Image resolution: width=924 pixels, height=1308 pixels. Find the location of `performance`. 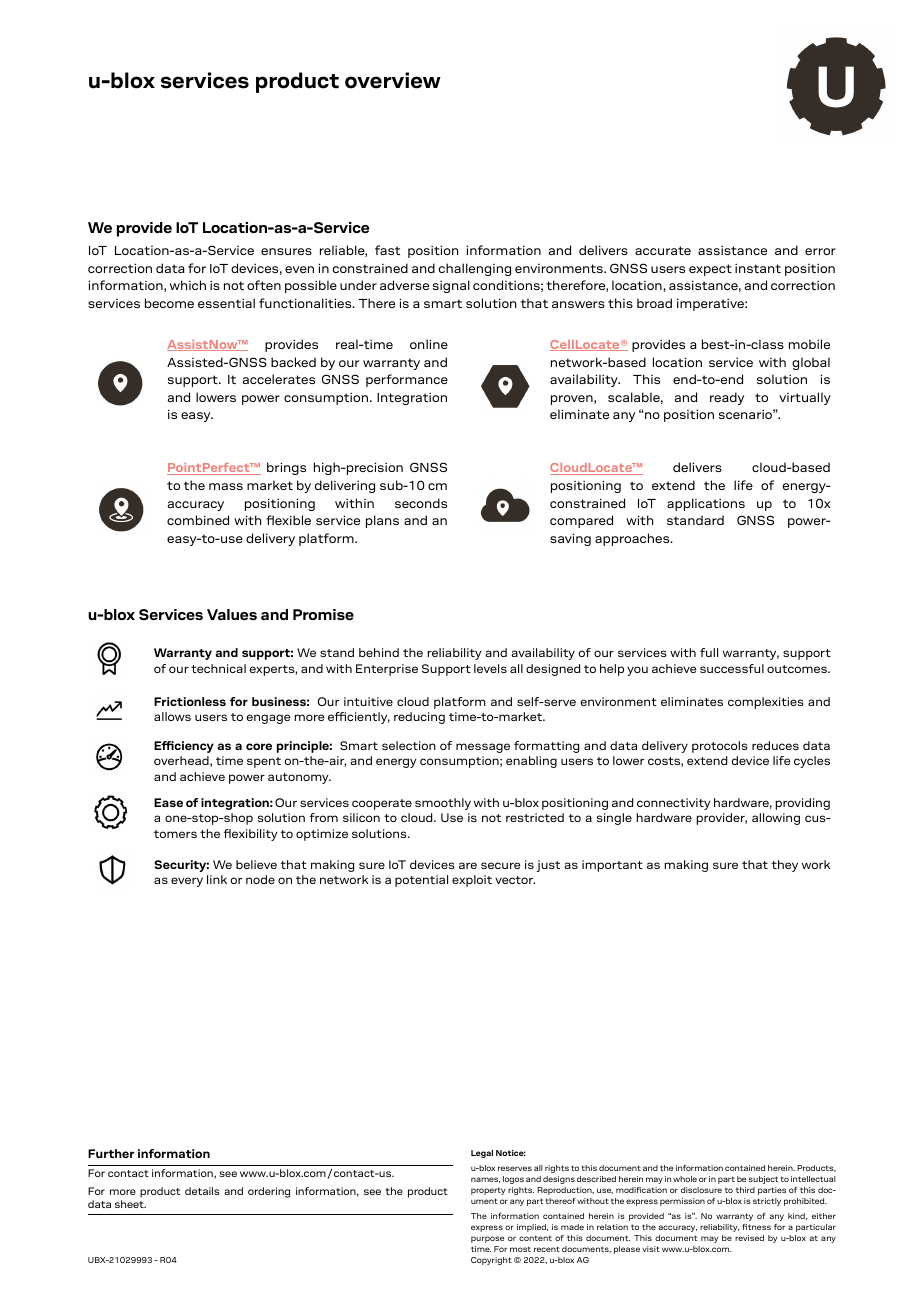

performance is located at coordinates (407, 380).
